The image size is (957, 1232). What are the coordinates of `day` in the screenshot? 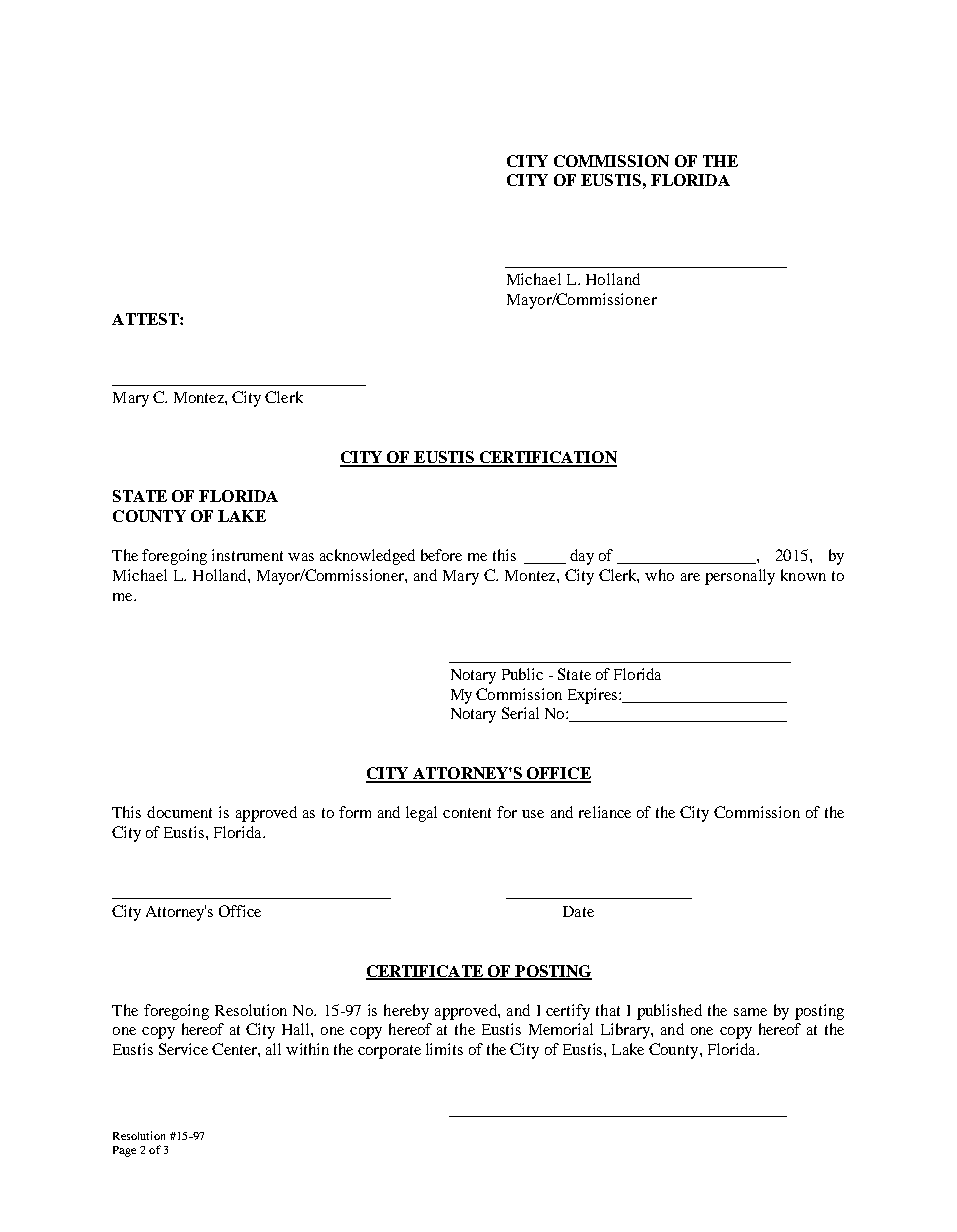 It's located at (582, 557).
